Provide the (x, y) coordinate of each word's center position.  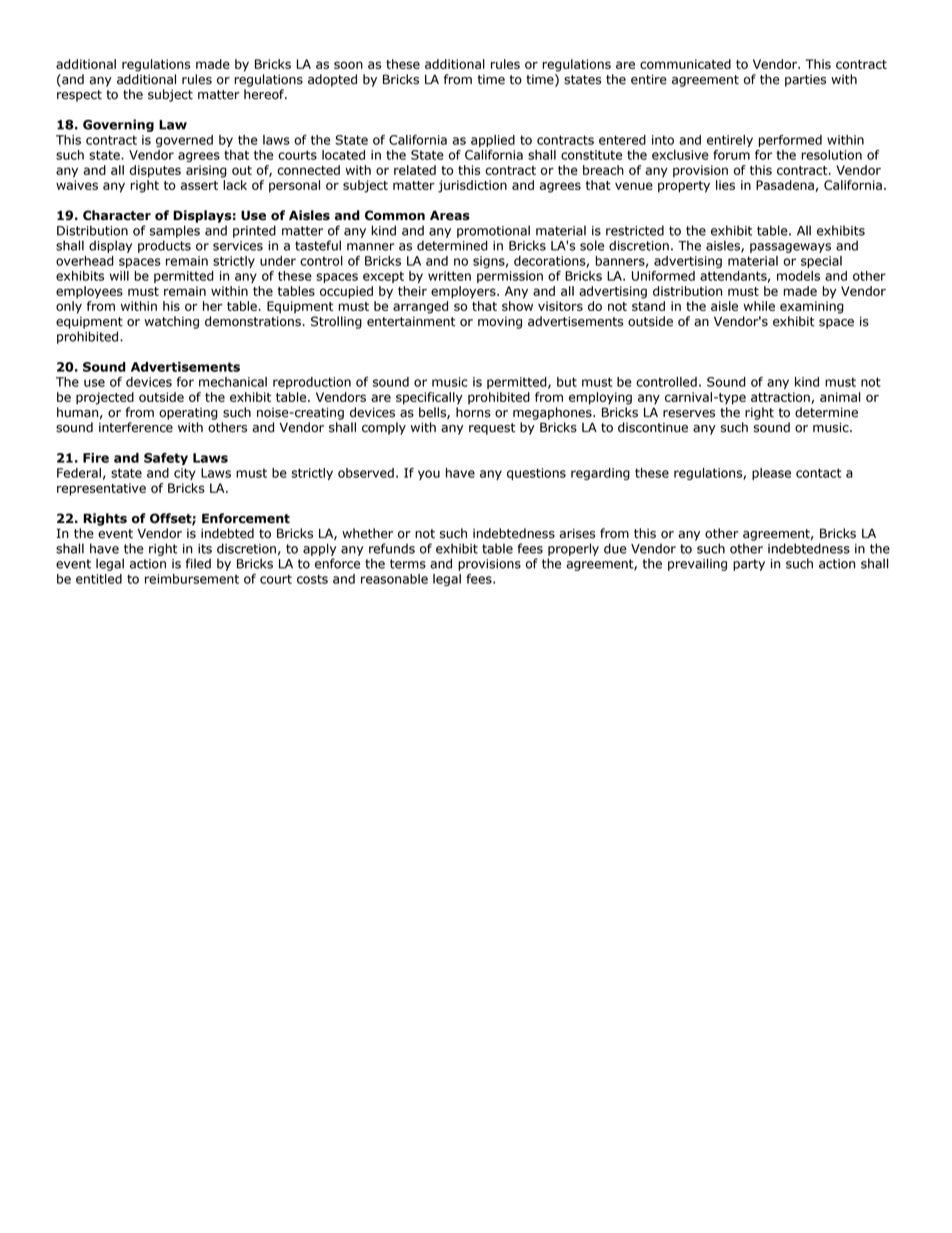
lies (725, 185)
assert (199, 185)
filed (198, 563)
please (771, 474)
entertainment (411, 321)
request (492, 429)
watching (171, 322)
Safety (166, 459)
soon (348, 65)
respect (79, 96)
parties (805, 81)
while (759, 306)
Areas (450, 215)
